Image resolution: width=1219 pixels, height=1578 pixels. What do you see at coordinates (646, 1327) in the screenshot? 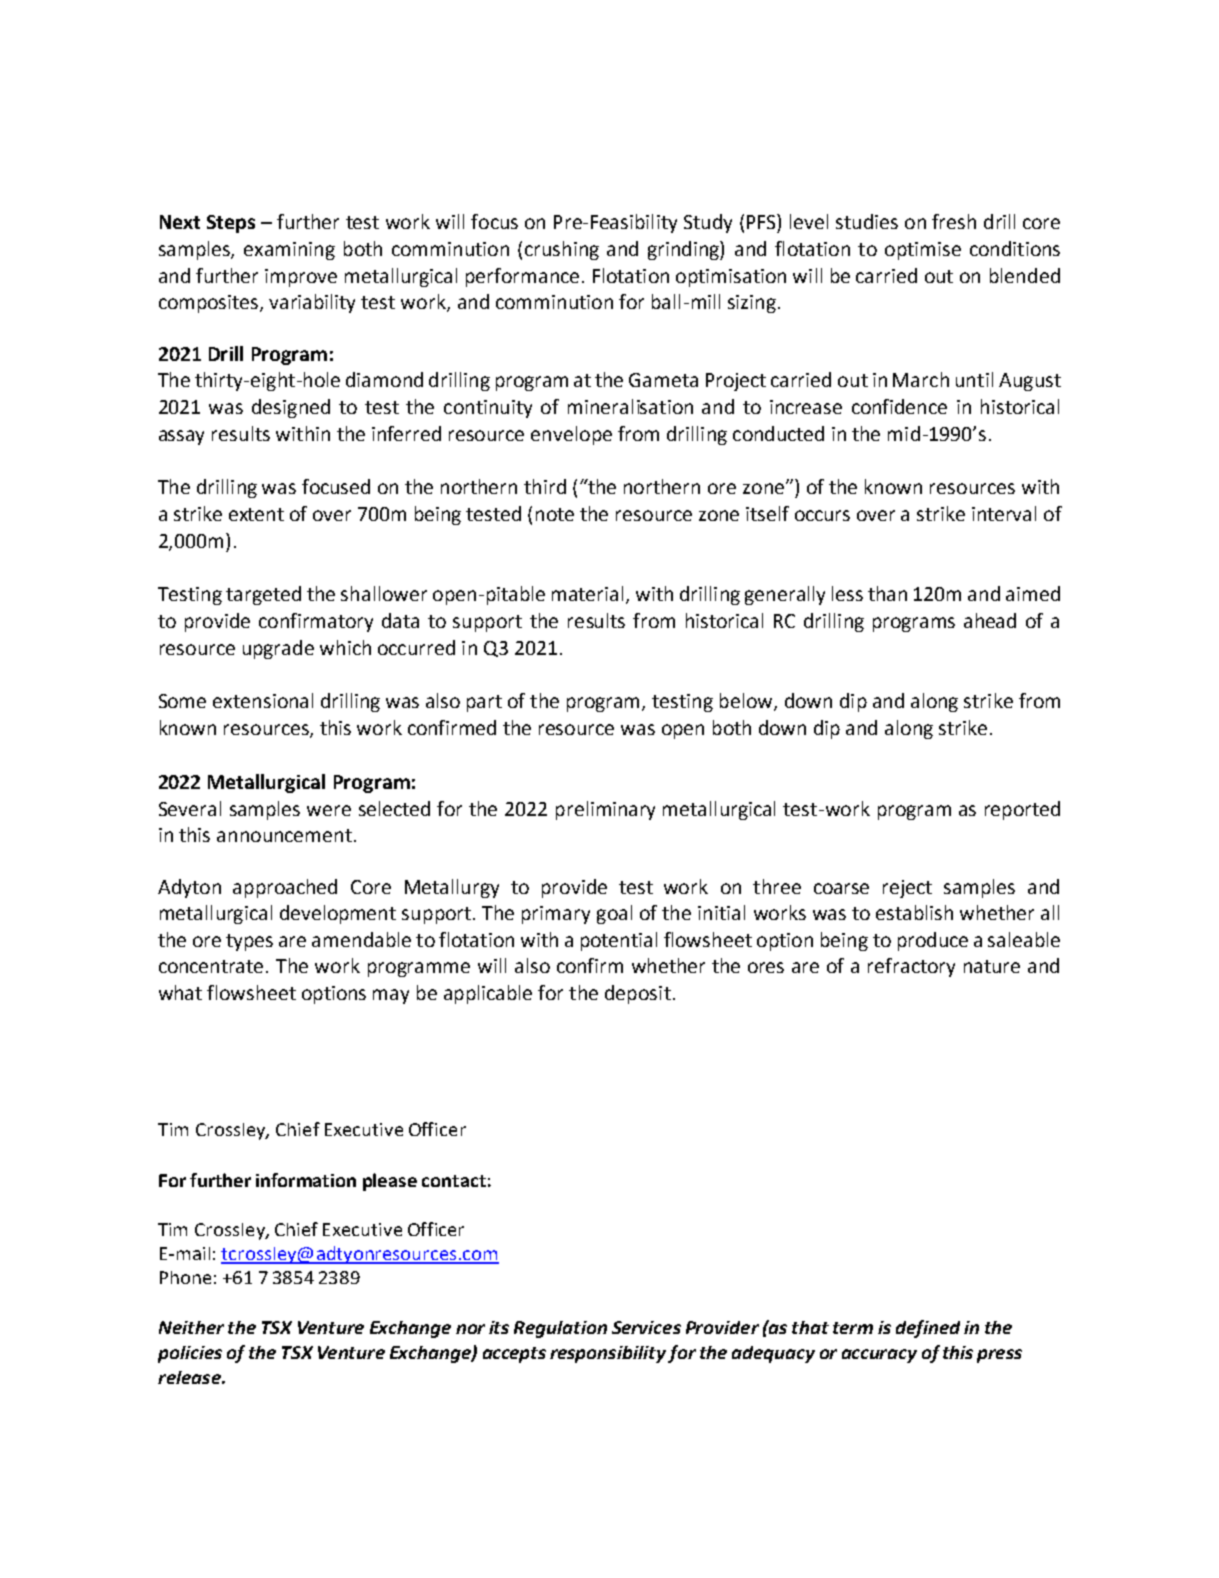
I see `Services` at bounding box center [646, 1327].
